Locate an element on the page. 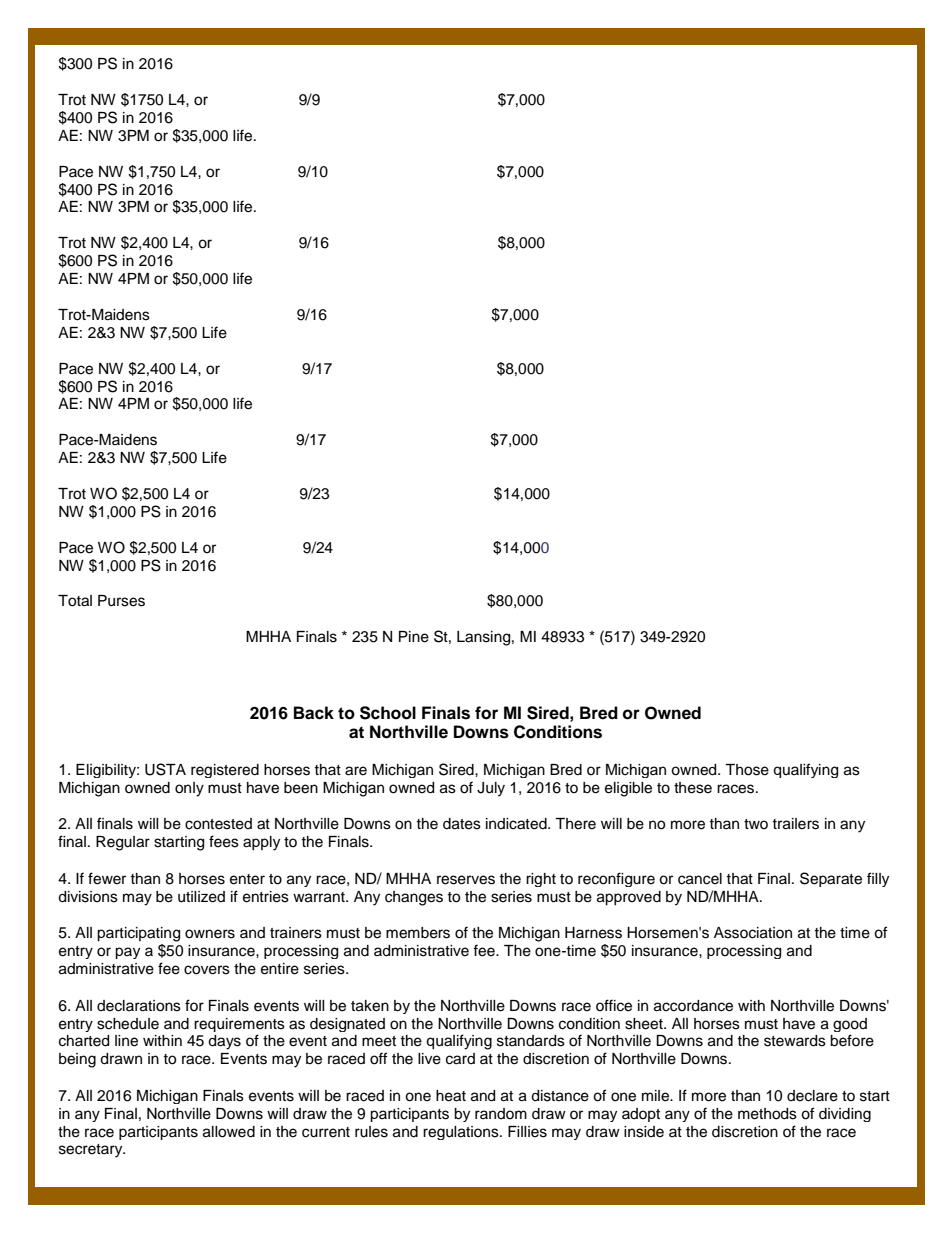 The width and height of the page is (952, 1233). July is located at coordinates (491, 789).
